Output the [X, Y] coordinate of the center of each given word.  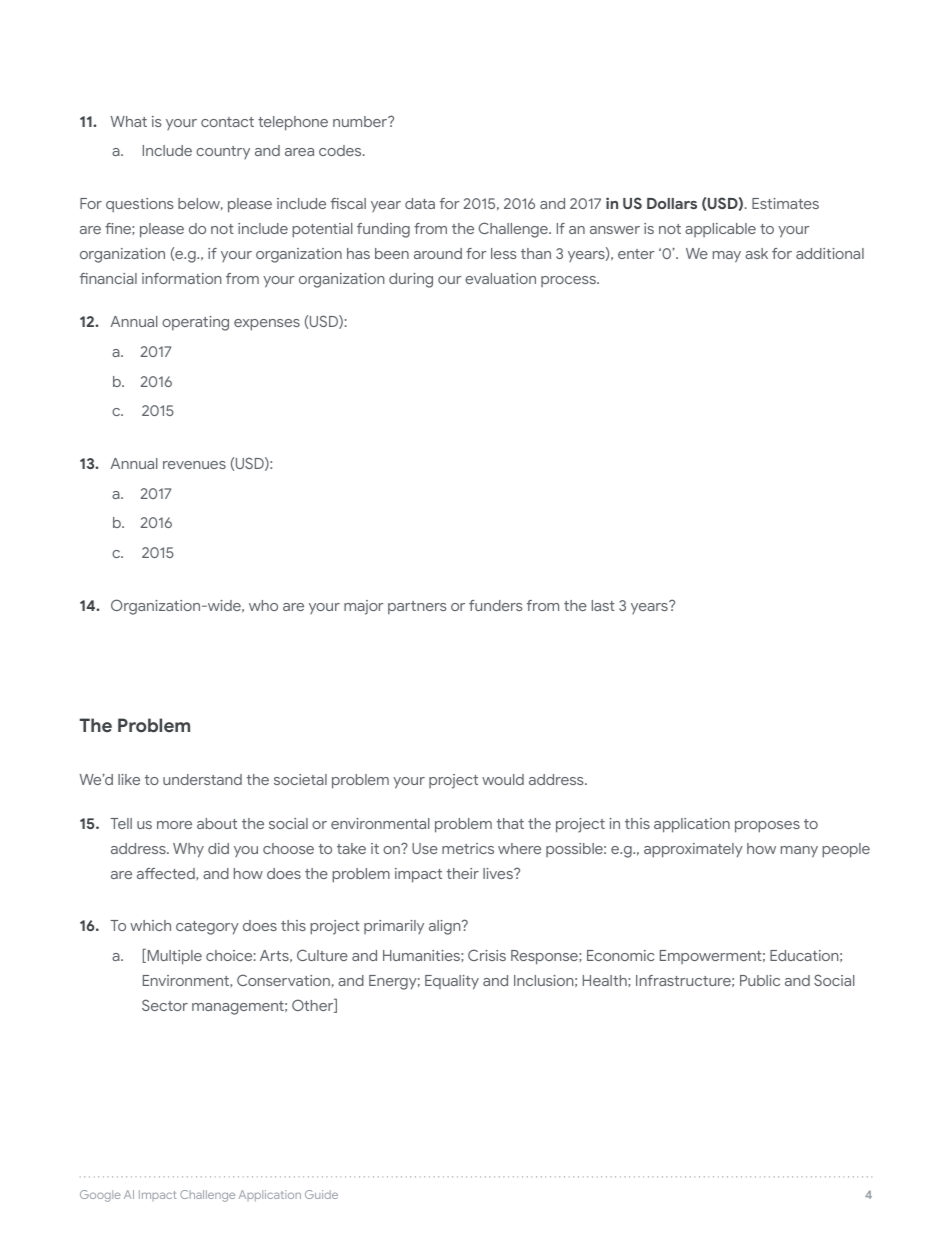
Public [760, 980]
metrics [468, 848]
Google [100, 1196]
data [420, 203]
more [174, 825]
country [223, 152]
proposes [767, 827]
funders [496, 605]
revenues [194, 465]
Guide [321, 1194]
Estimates [785, 203]
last [603, 605]
